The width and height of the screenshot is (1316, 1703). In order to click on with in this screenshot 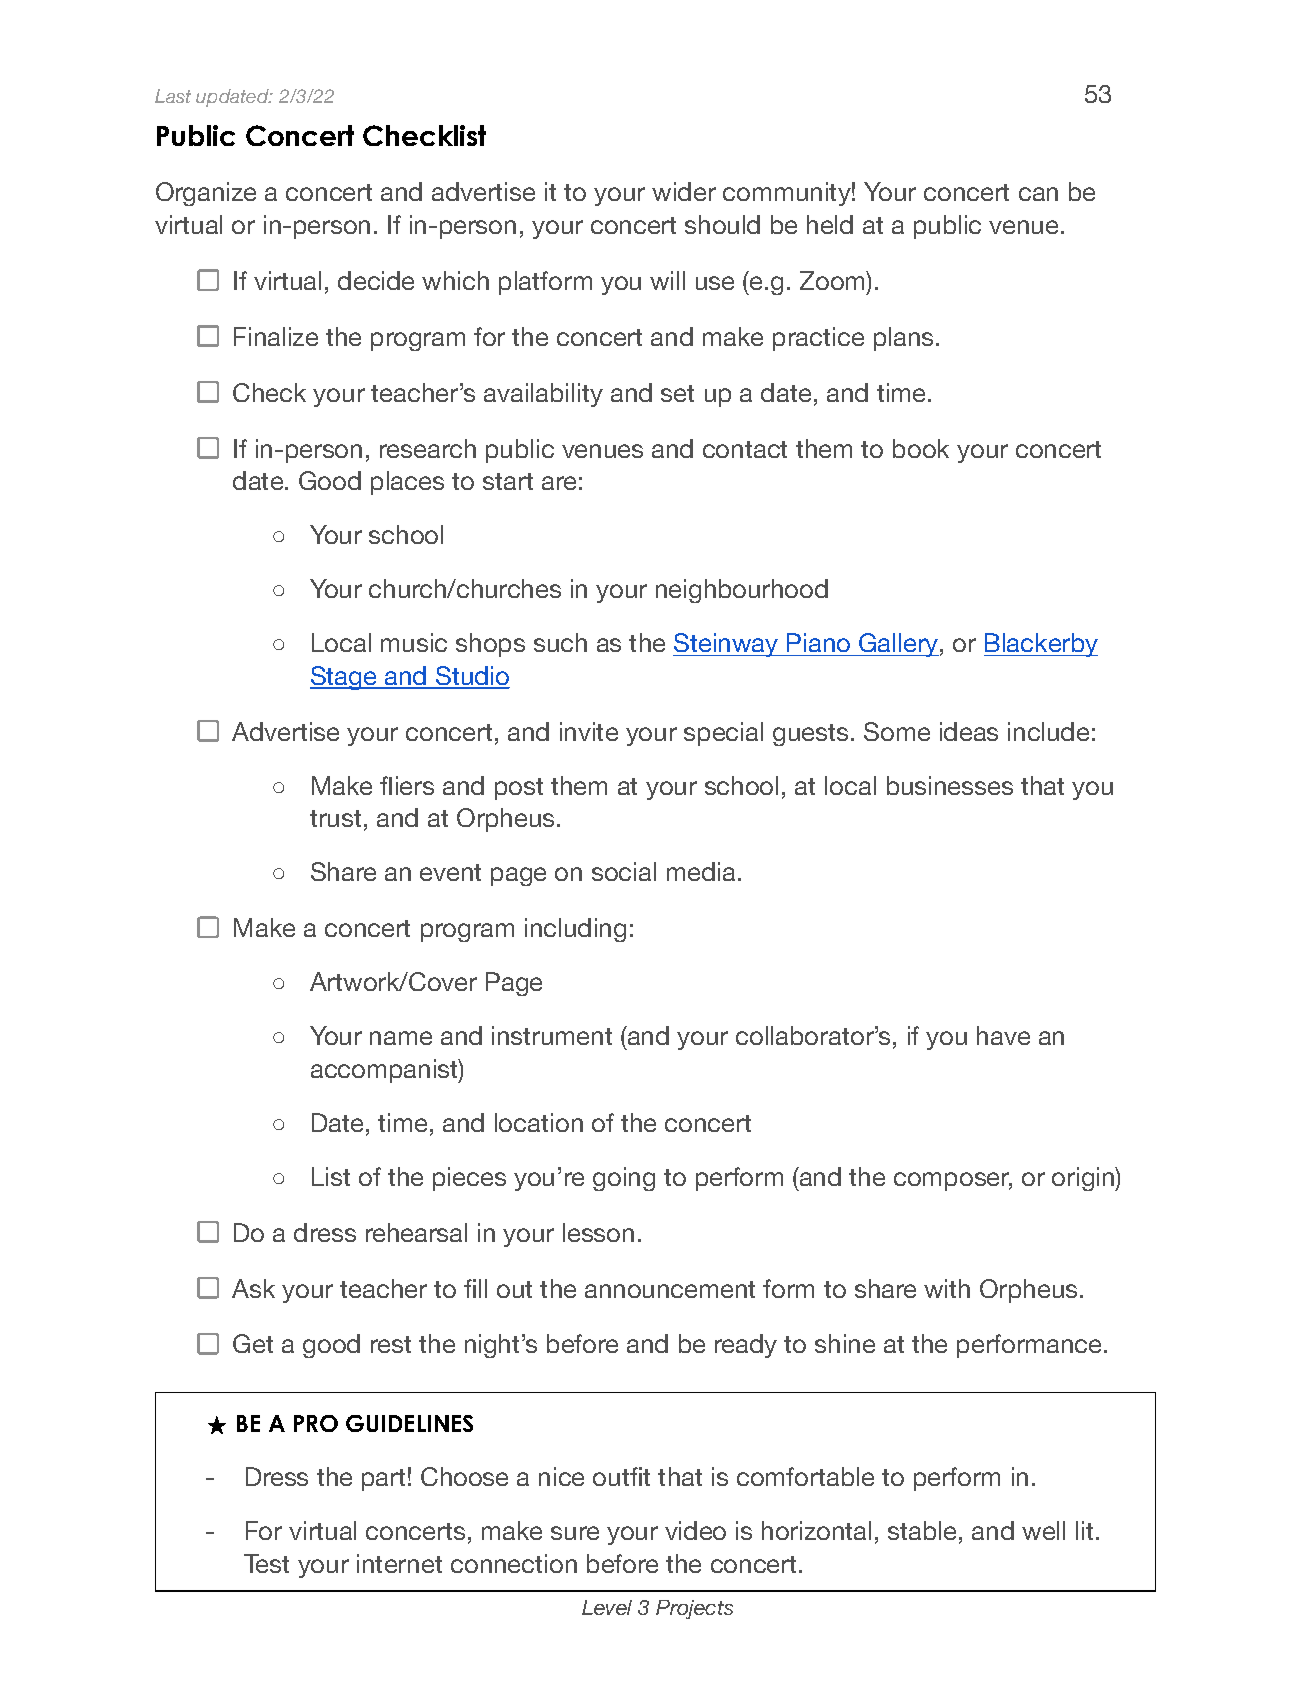, I will do `click(947, 1288)`.
